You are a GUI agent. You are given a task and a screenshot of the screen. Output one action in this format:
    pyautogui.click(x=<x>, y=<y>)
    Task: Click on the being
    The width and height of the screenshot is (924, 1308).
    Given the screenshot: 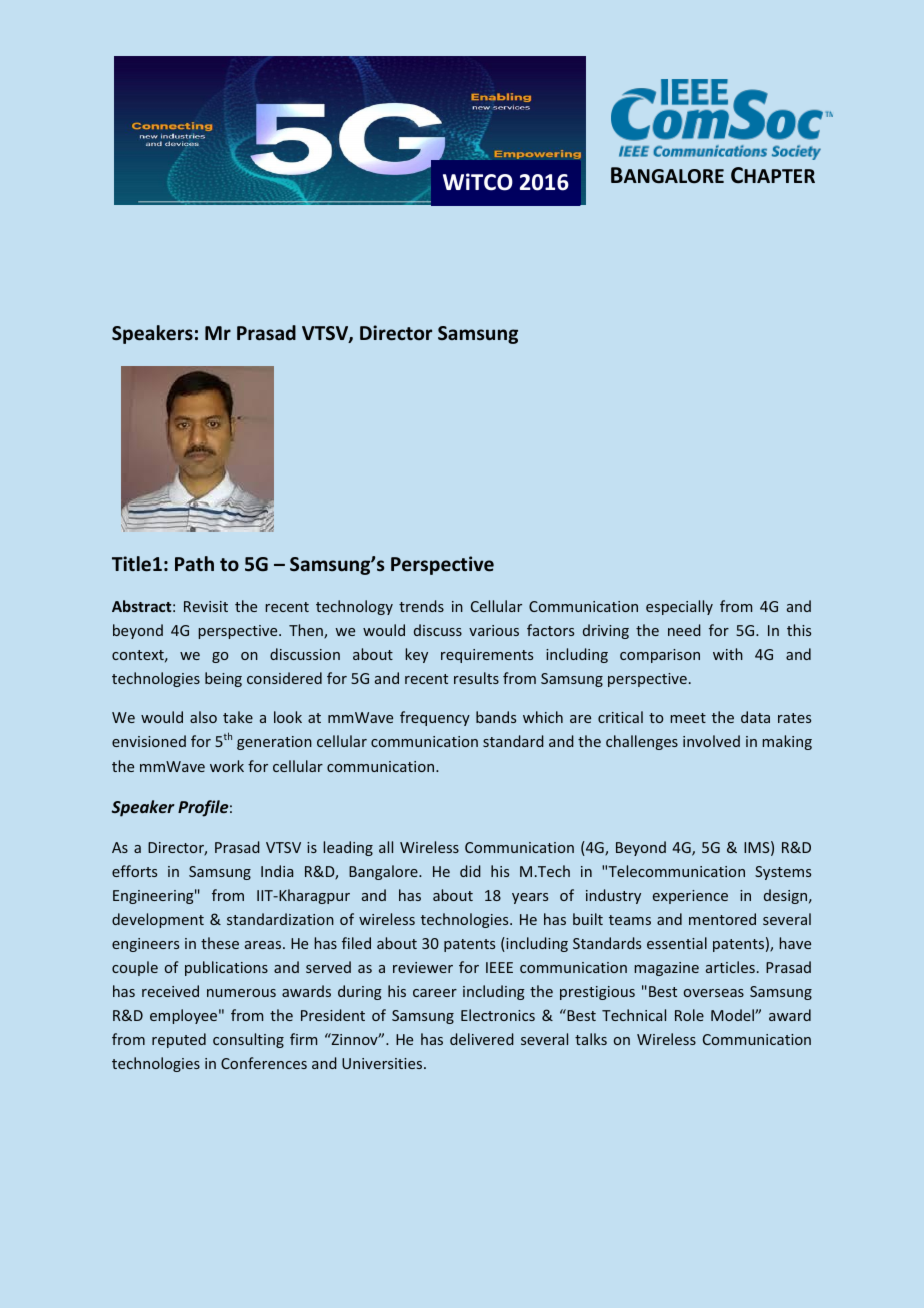 What is the action you would take?
    pyautogui.click(x=223, y=679)
